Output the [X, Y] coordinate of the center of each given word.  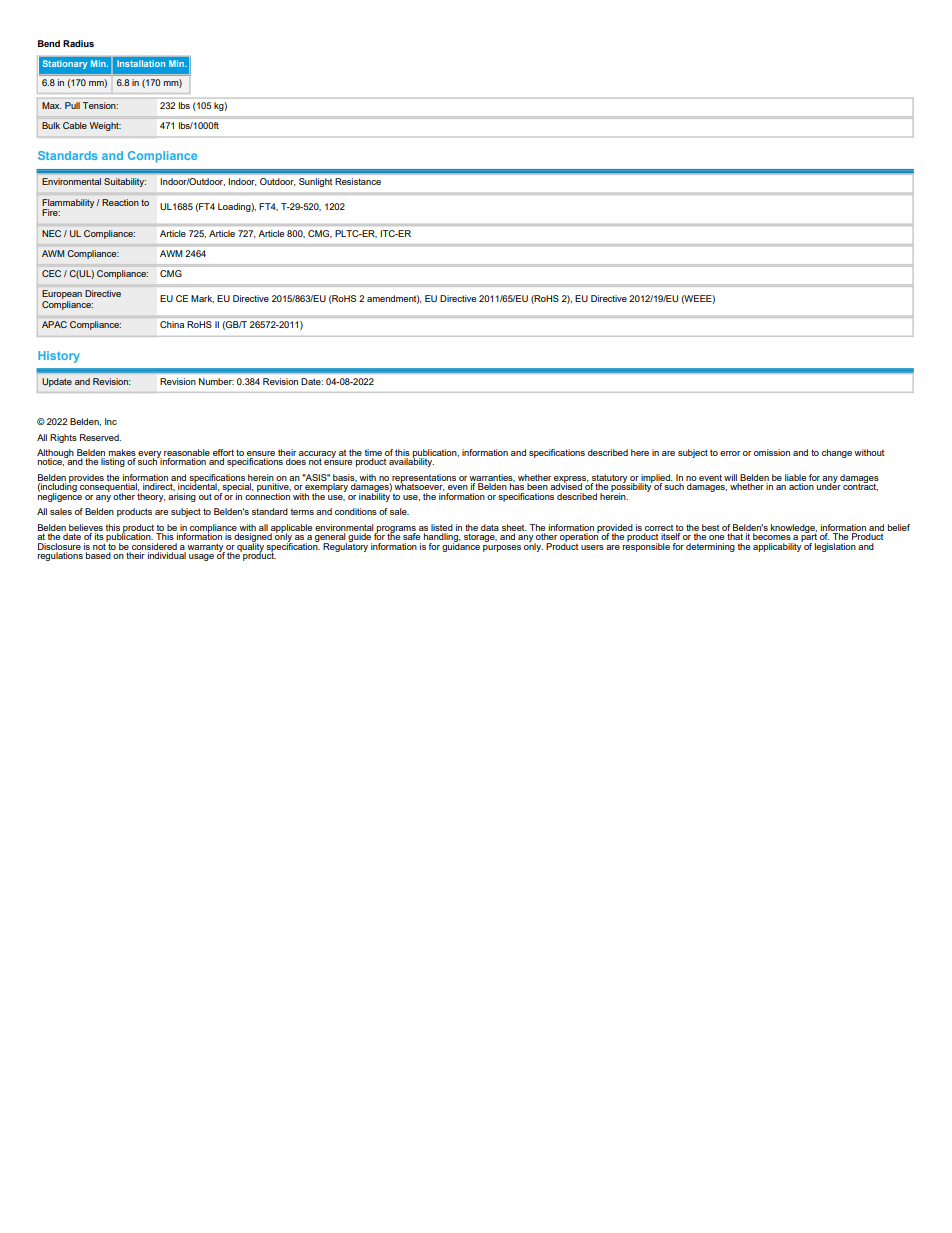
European [62, 296]
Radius [78, 43]
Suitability [125, 182]
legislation [835, 547]
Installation [141, 63]
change [837, 453]
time [373, 454]
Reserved [100, 437]
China [172, 324]
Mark [202, 299]
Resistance [358, 181]
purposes [502, 548]
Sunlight [315, 182]
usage [201, 557]
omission [772, 452]
